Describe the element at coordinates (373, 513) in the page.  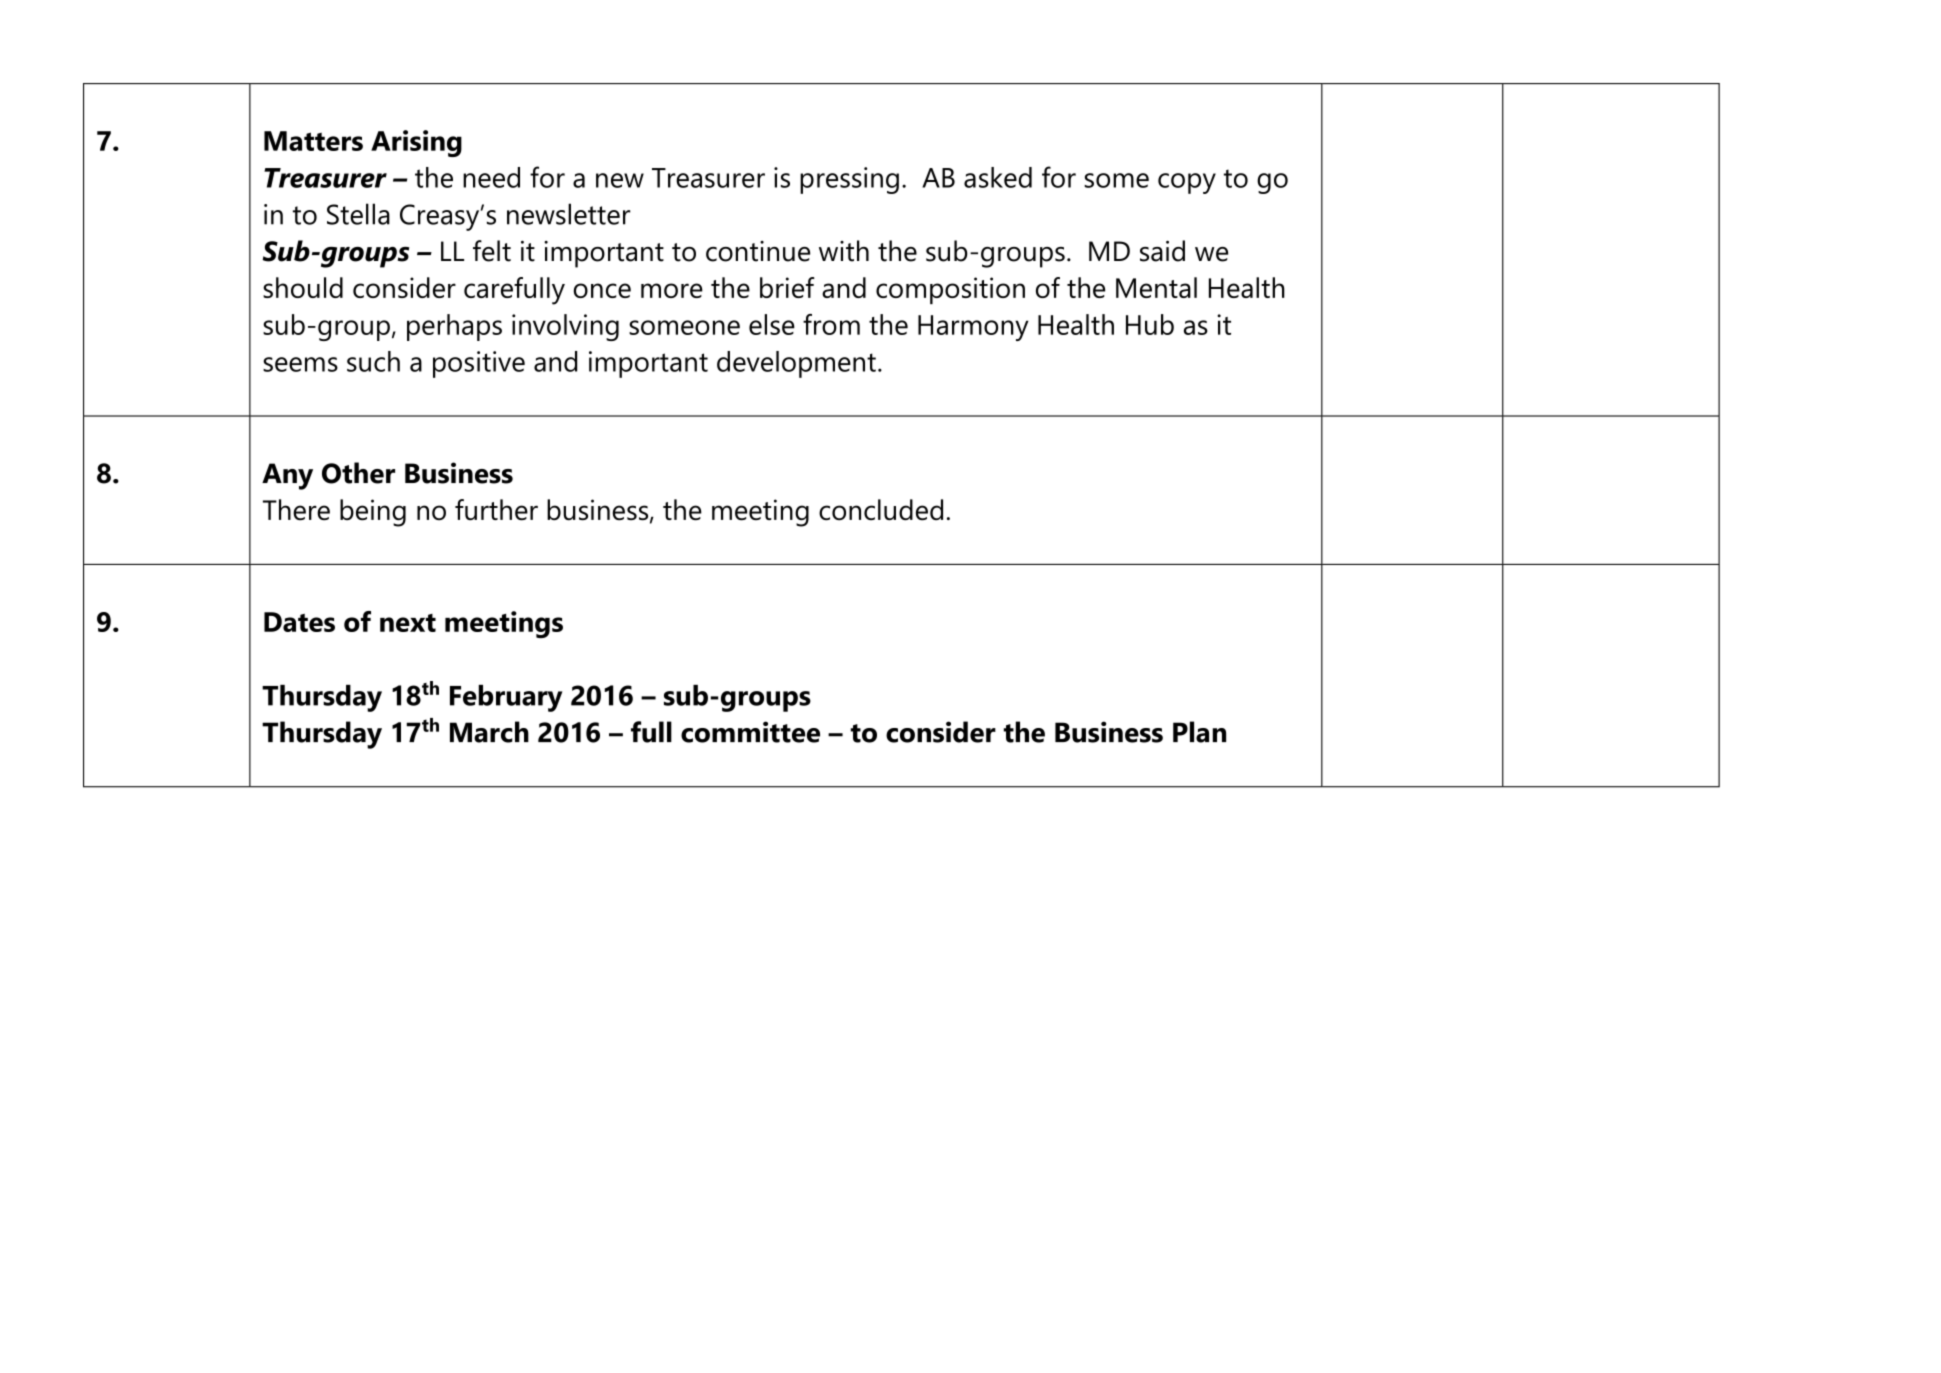
I see `being` at that location.
